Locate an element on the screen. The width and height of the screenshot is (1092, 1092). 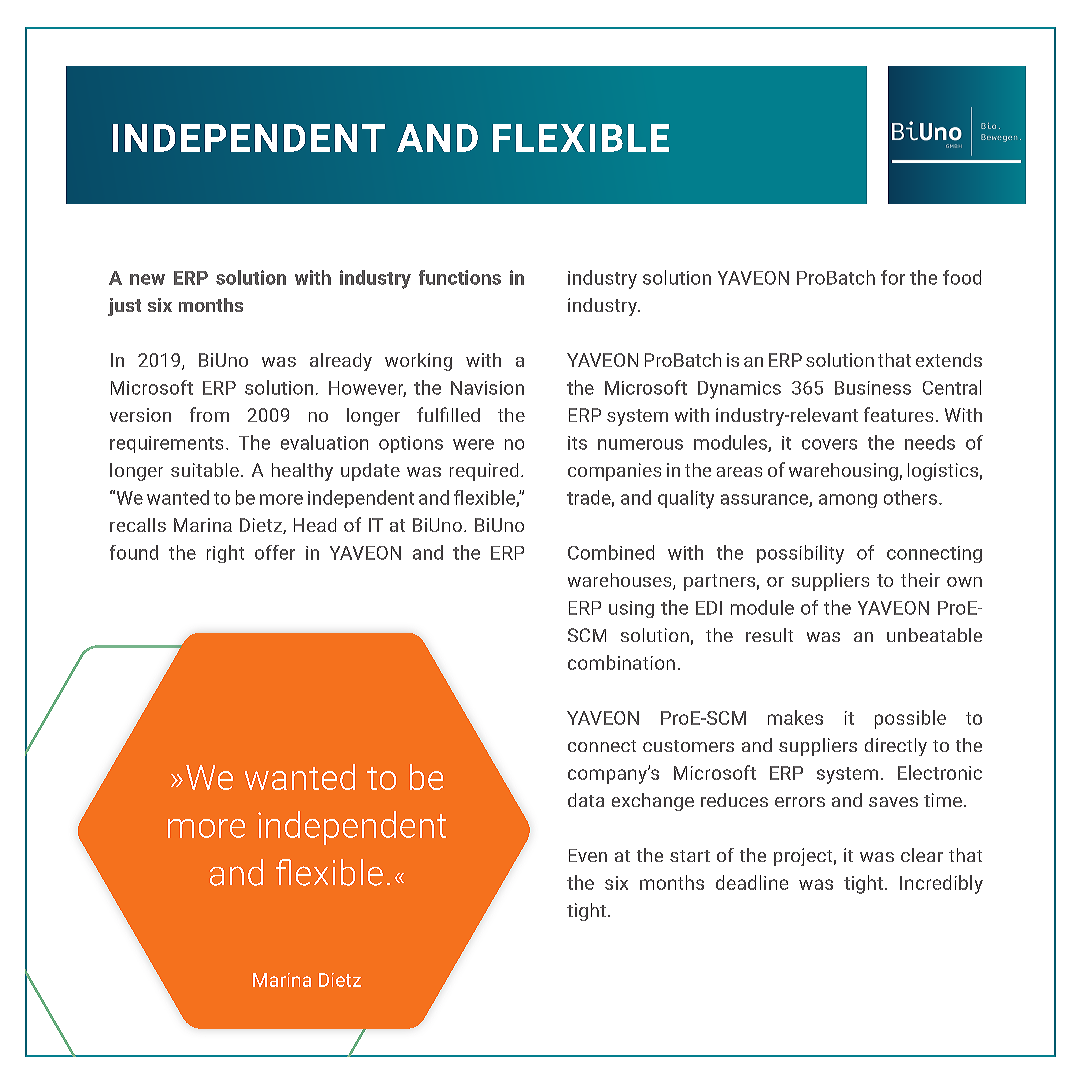
right is located at coordinates (225, 554).
